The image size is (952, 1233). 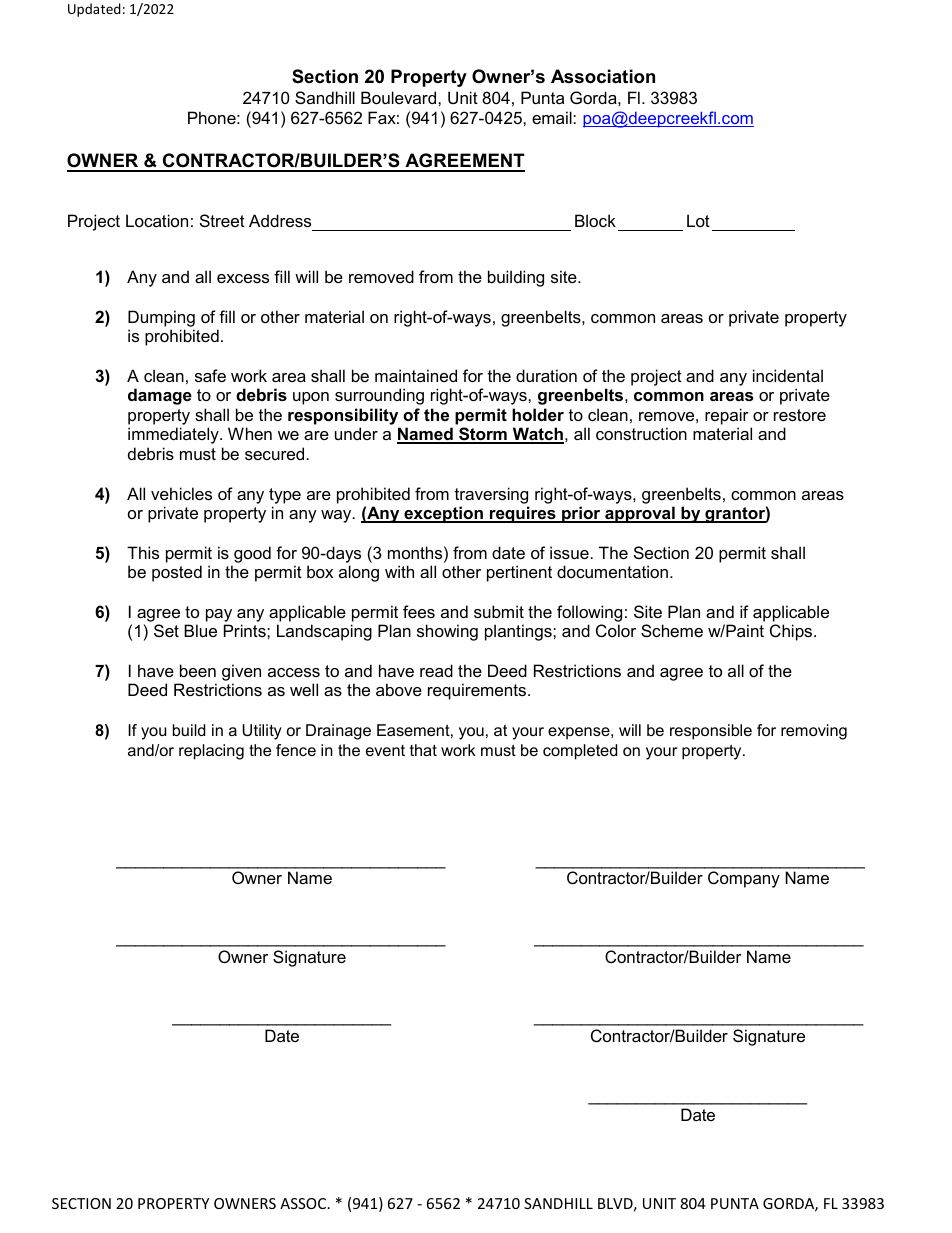 What do you see at coordinates (499, 611) in the page?
I see `submit` at bounding box center [499, 611].
